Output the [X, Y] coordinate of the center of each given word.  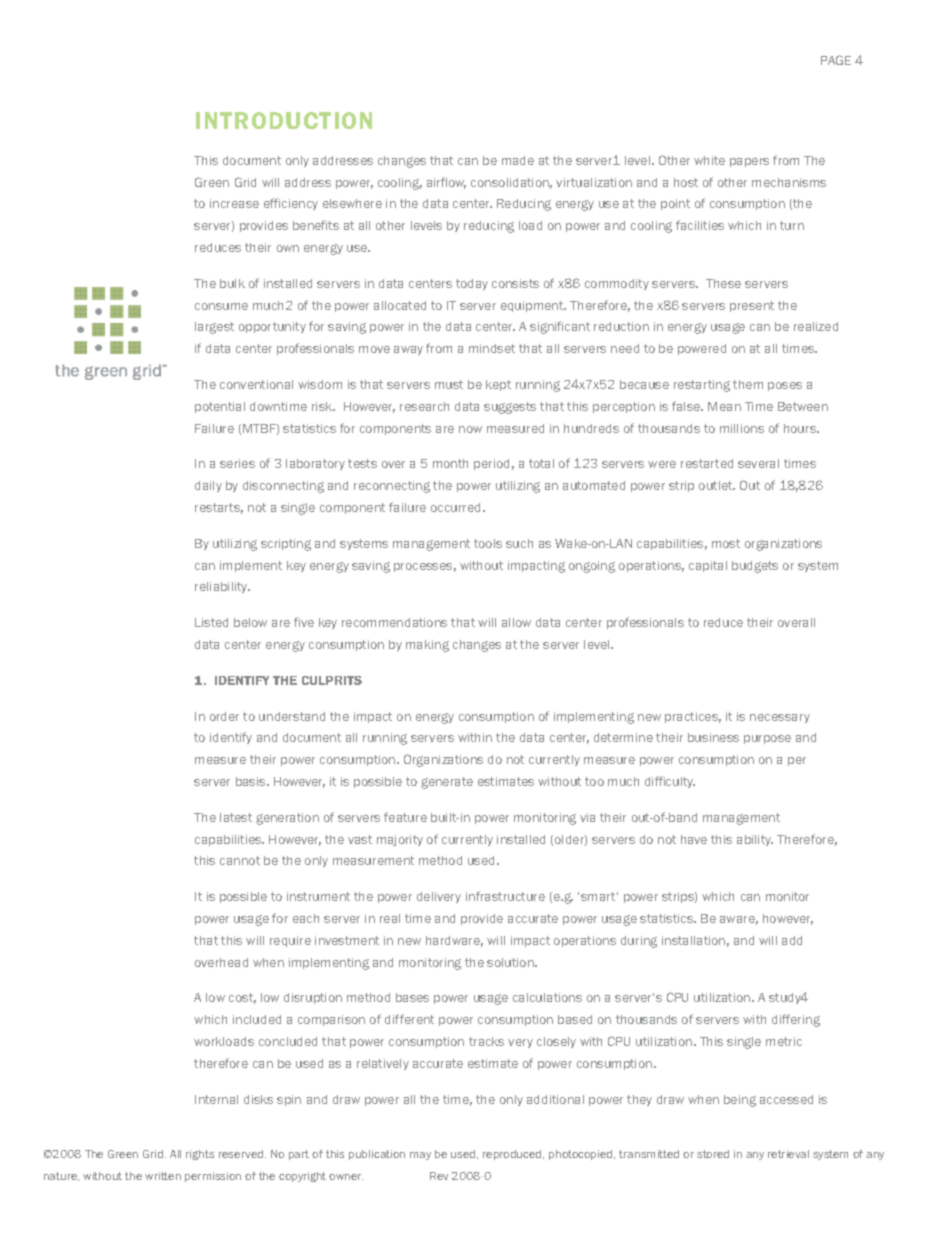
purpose [767, 739]
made [518, 160]
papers [749, 162]
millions [742, 428]
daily [208, 486]
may [420, 1156]
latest [236, 817]
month [450, 463]
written [163, 1176]
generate [447, 783]
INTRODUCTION [284, 120]
